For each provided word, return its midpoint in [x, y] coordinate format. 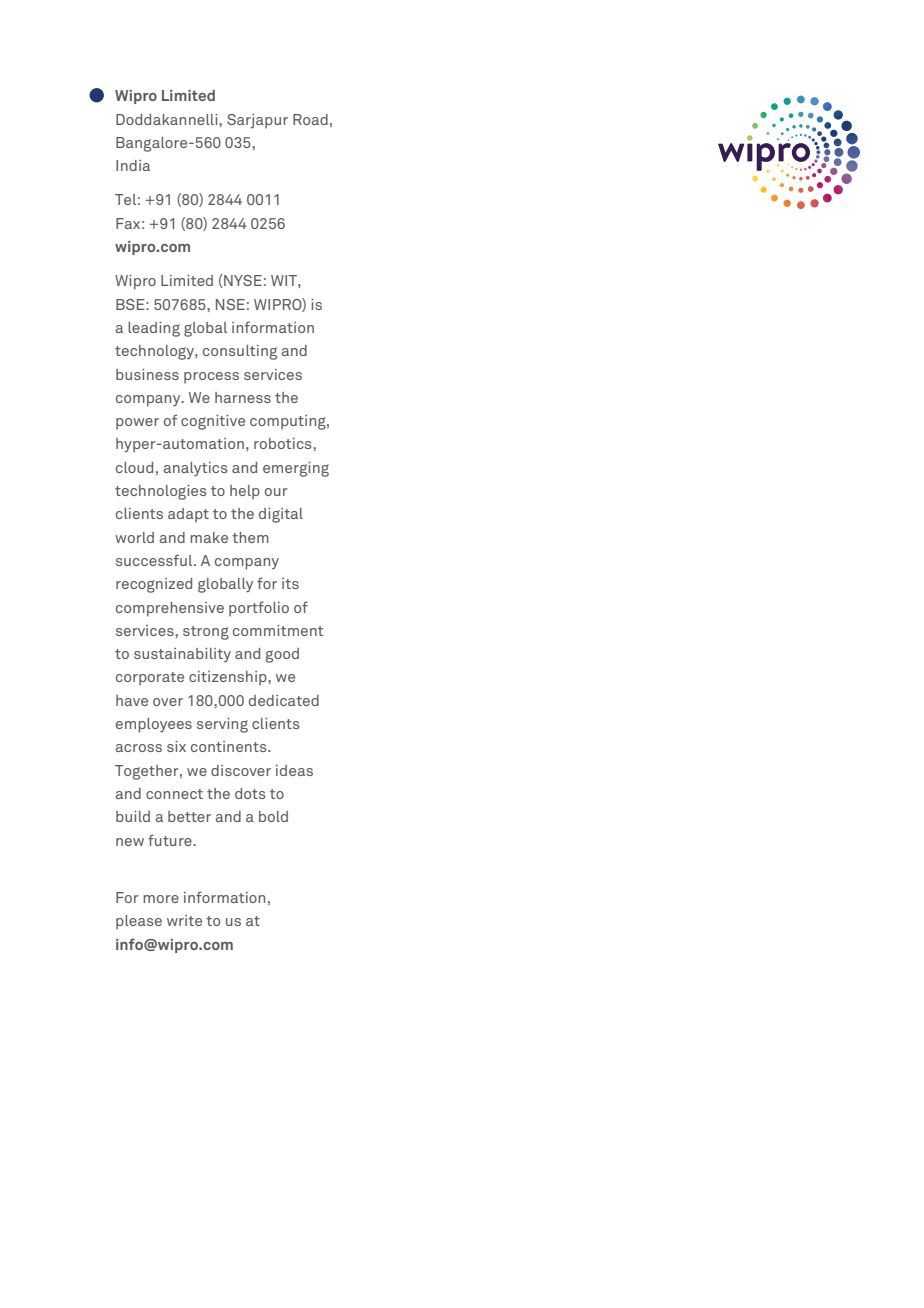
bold [273, 816]
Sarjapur [257, 121]
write [184, 920]
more [161, 899]
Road [310, 119]
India [133, 165]
